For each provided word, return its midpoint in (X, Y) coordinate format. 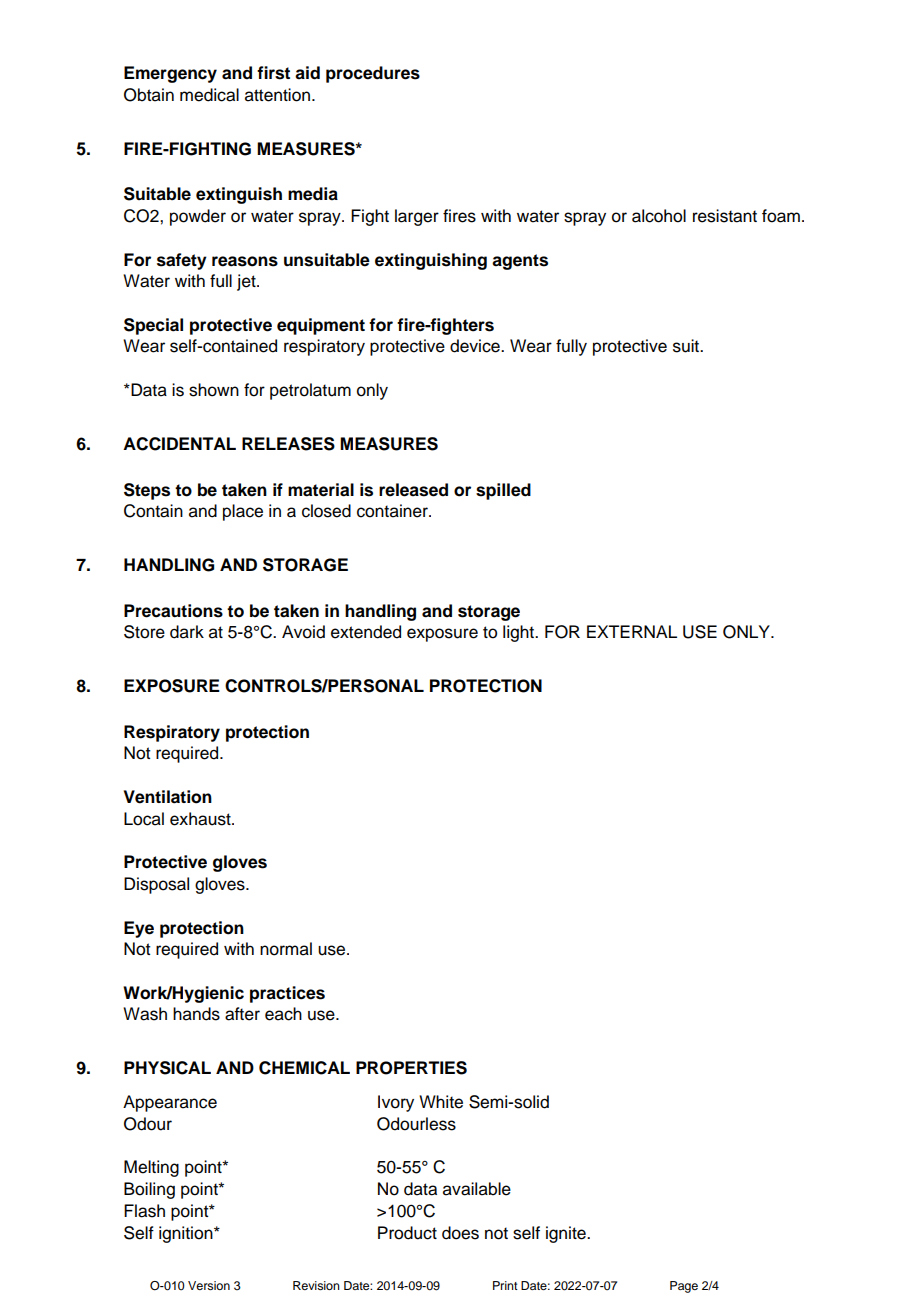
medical (209, 95)
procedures (373, 74)
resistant (725, 216)
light (520, 633)
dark (187, 632)
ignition (187, 1234)
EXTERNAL (632, 631)
